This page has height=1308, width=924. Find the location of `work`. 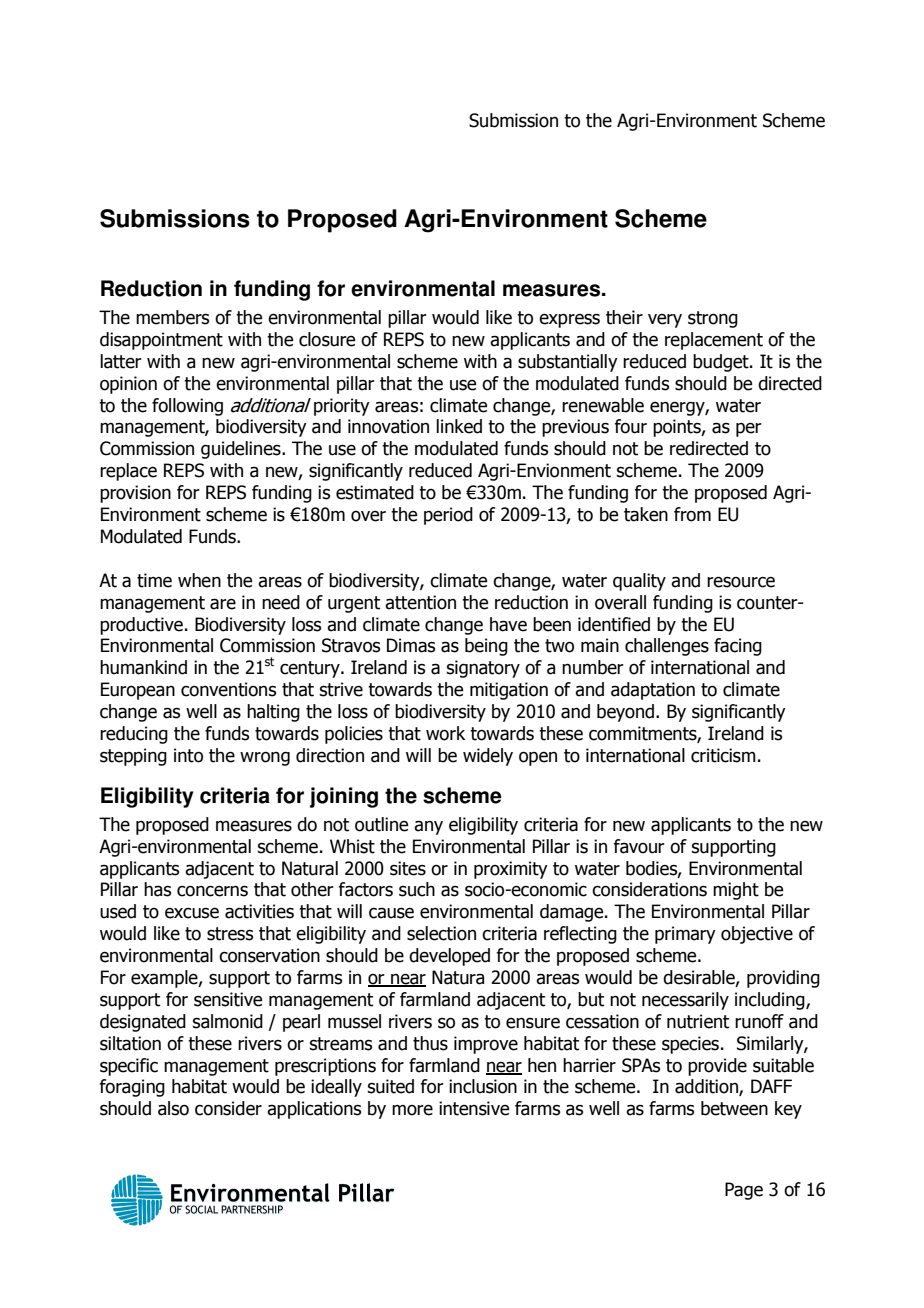

work is located at coordinates (445, 733).
